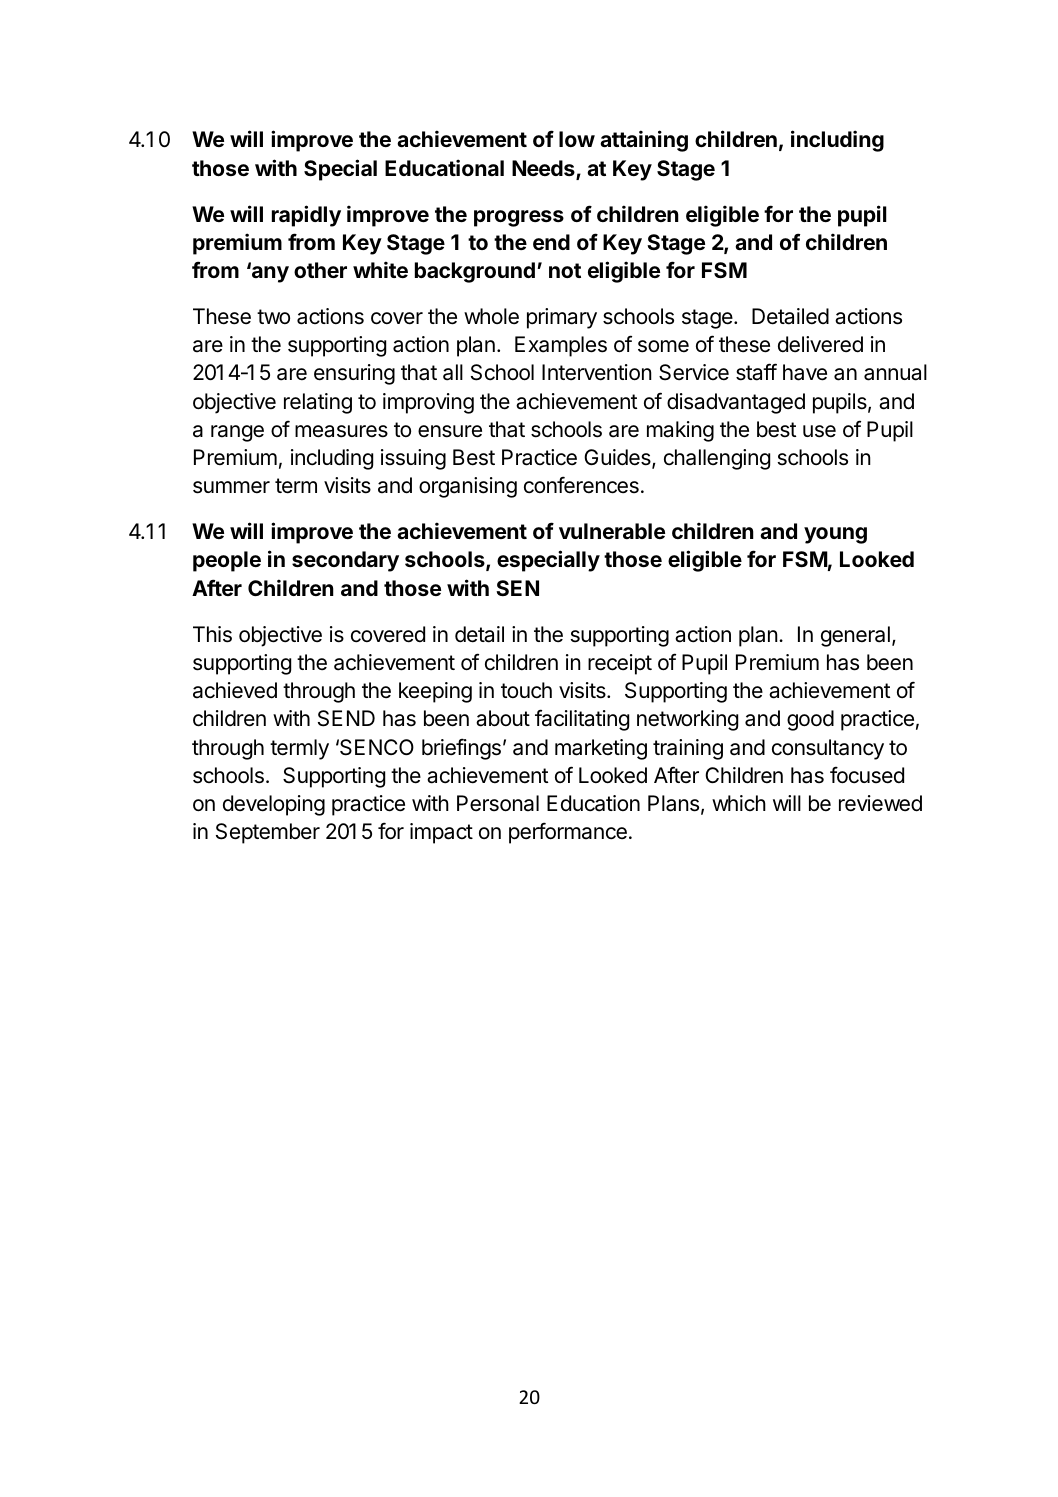  Describe the element at coordinates (880, 803) in the page. I see `reviewed` at that location.
